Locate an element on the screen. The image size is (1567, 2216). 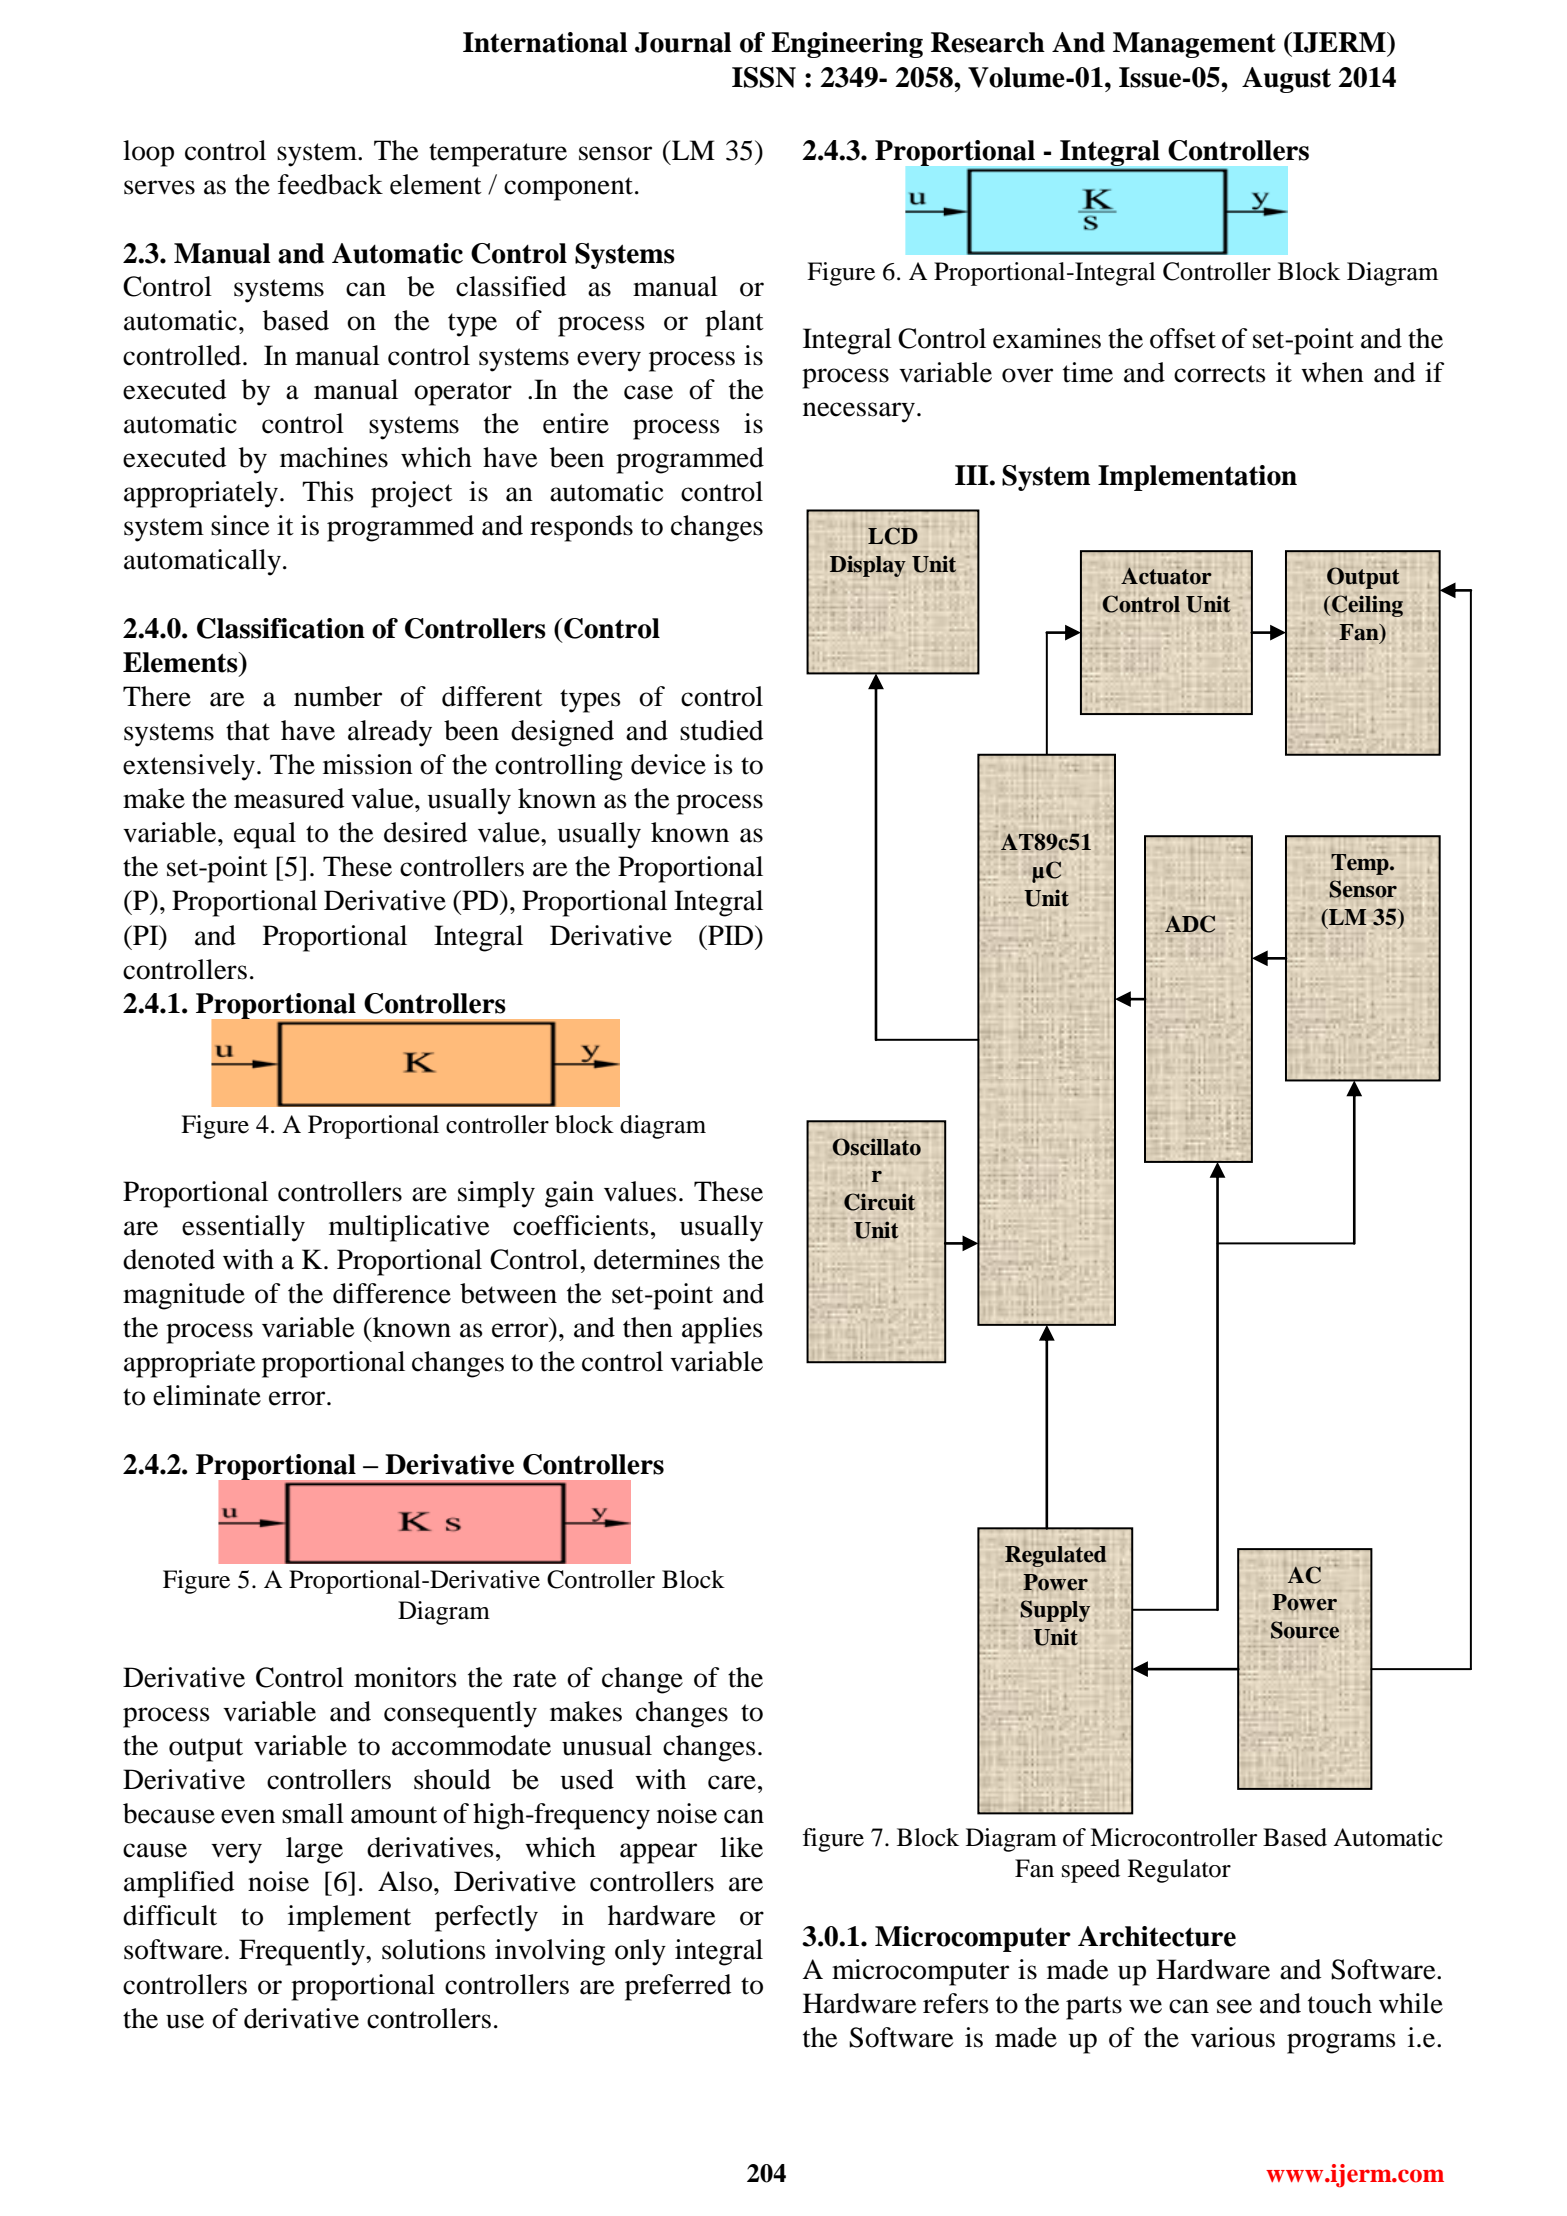
August is located at coordinates (1286, 80).
